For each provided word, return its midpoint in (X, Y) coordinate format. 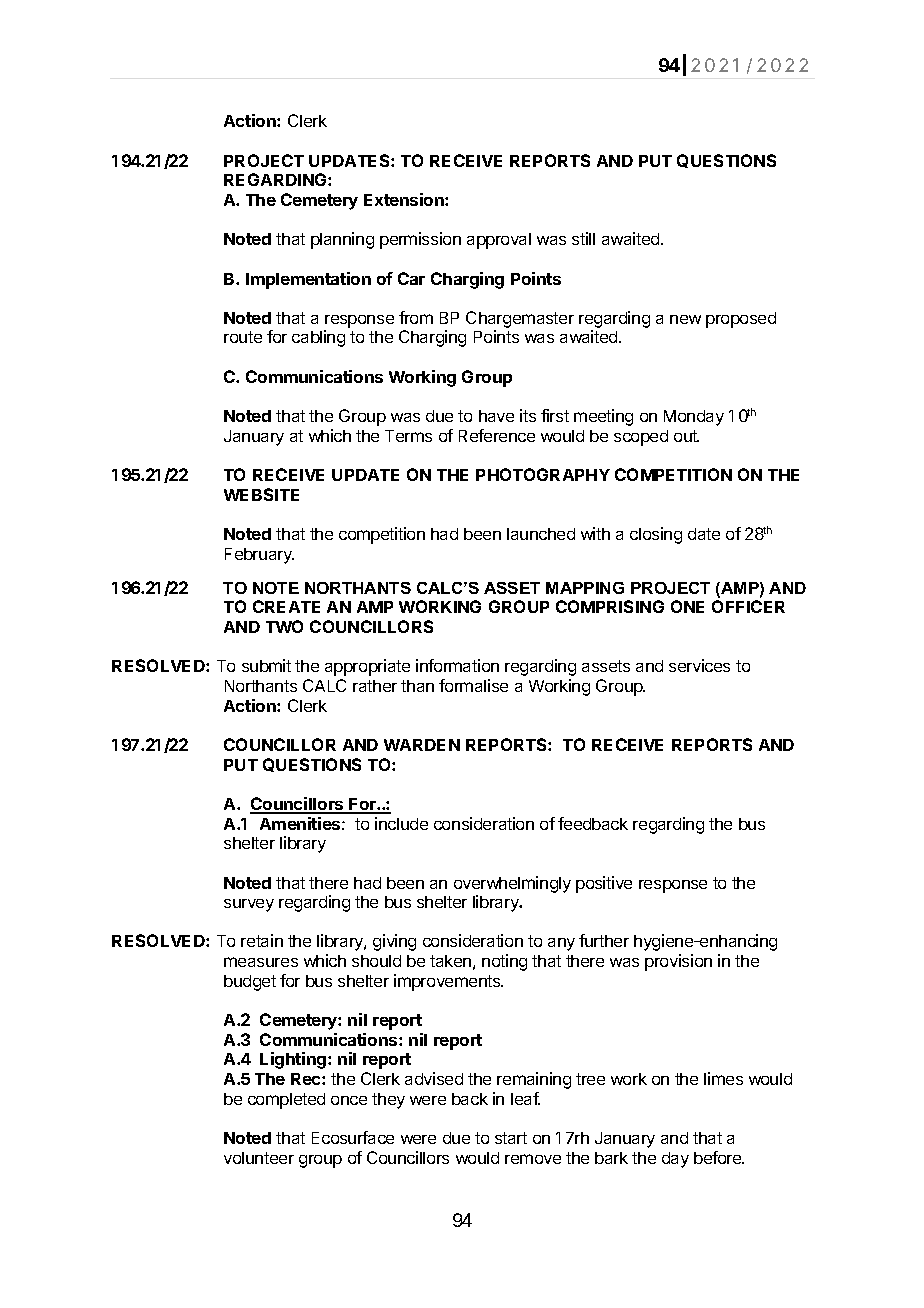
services (699, 665)
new (685, 319)
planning (342, 240)
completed (286, 1101)
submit (266, 665)
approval (499, 241)
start (511, 1138)
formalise (473, 685)
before (719, 1157)
